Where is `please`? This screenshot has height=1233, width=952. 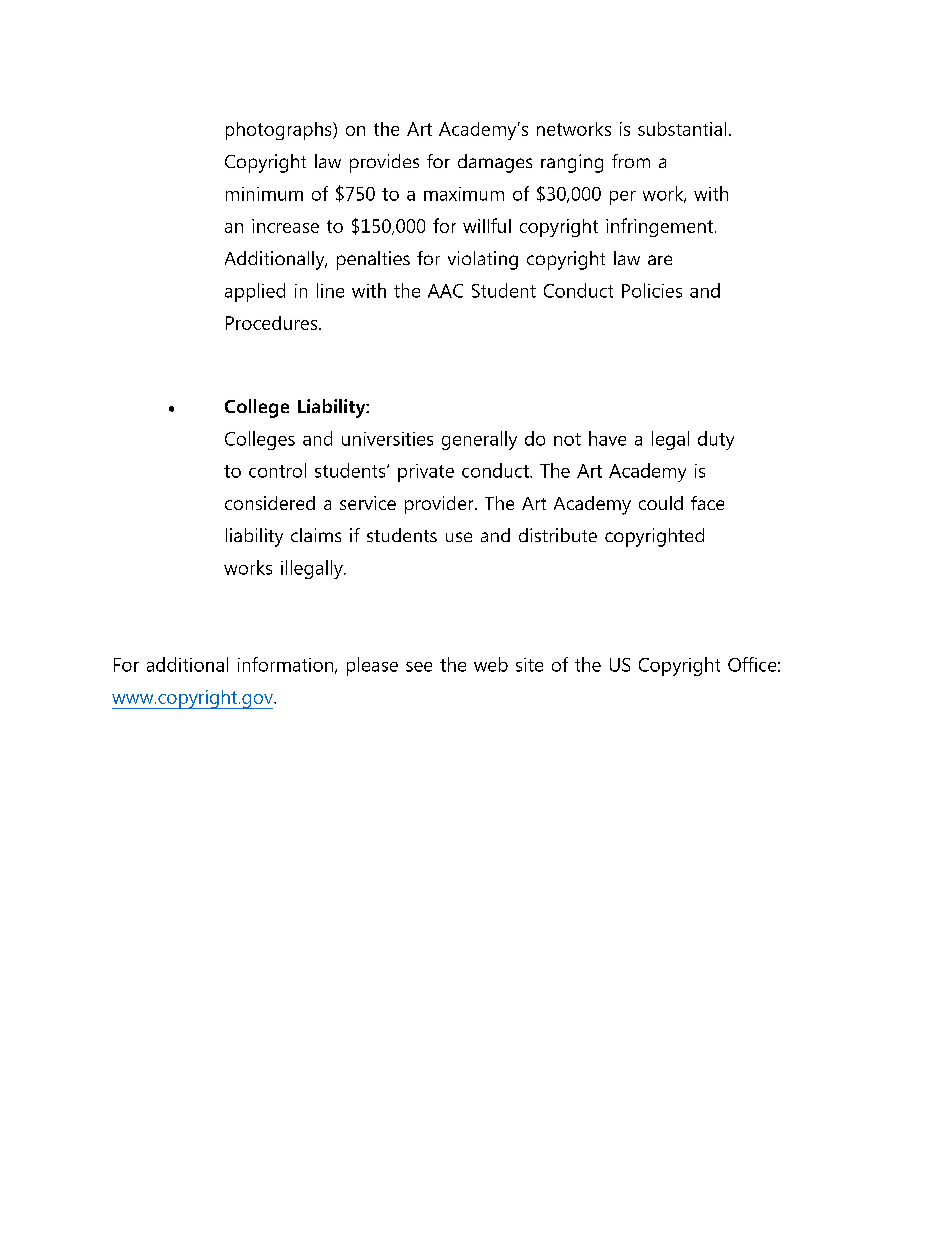 please is located at coordinates (372, 666).
